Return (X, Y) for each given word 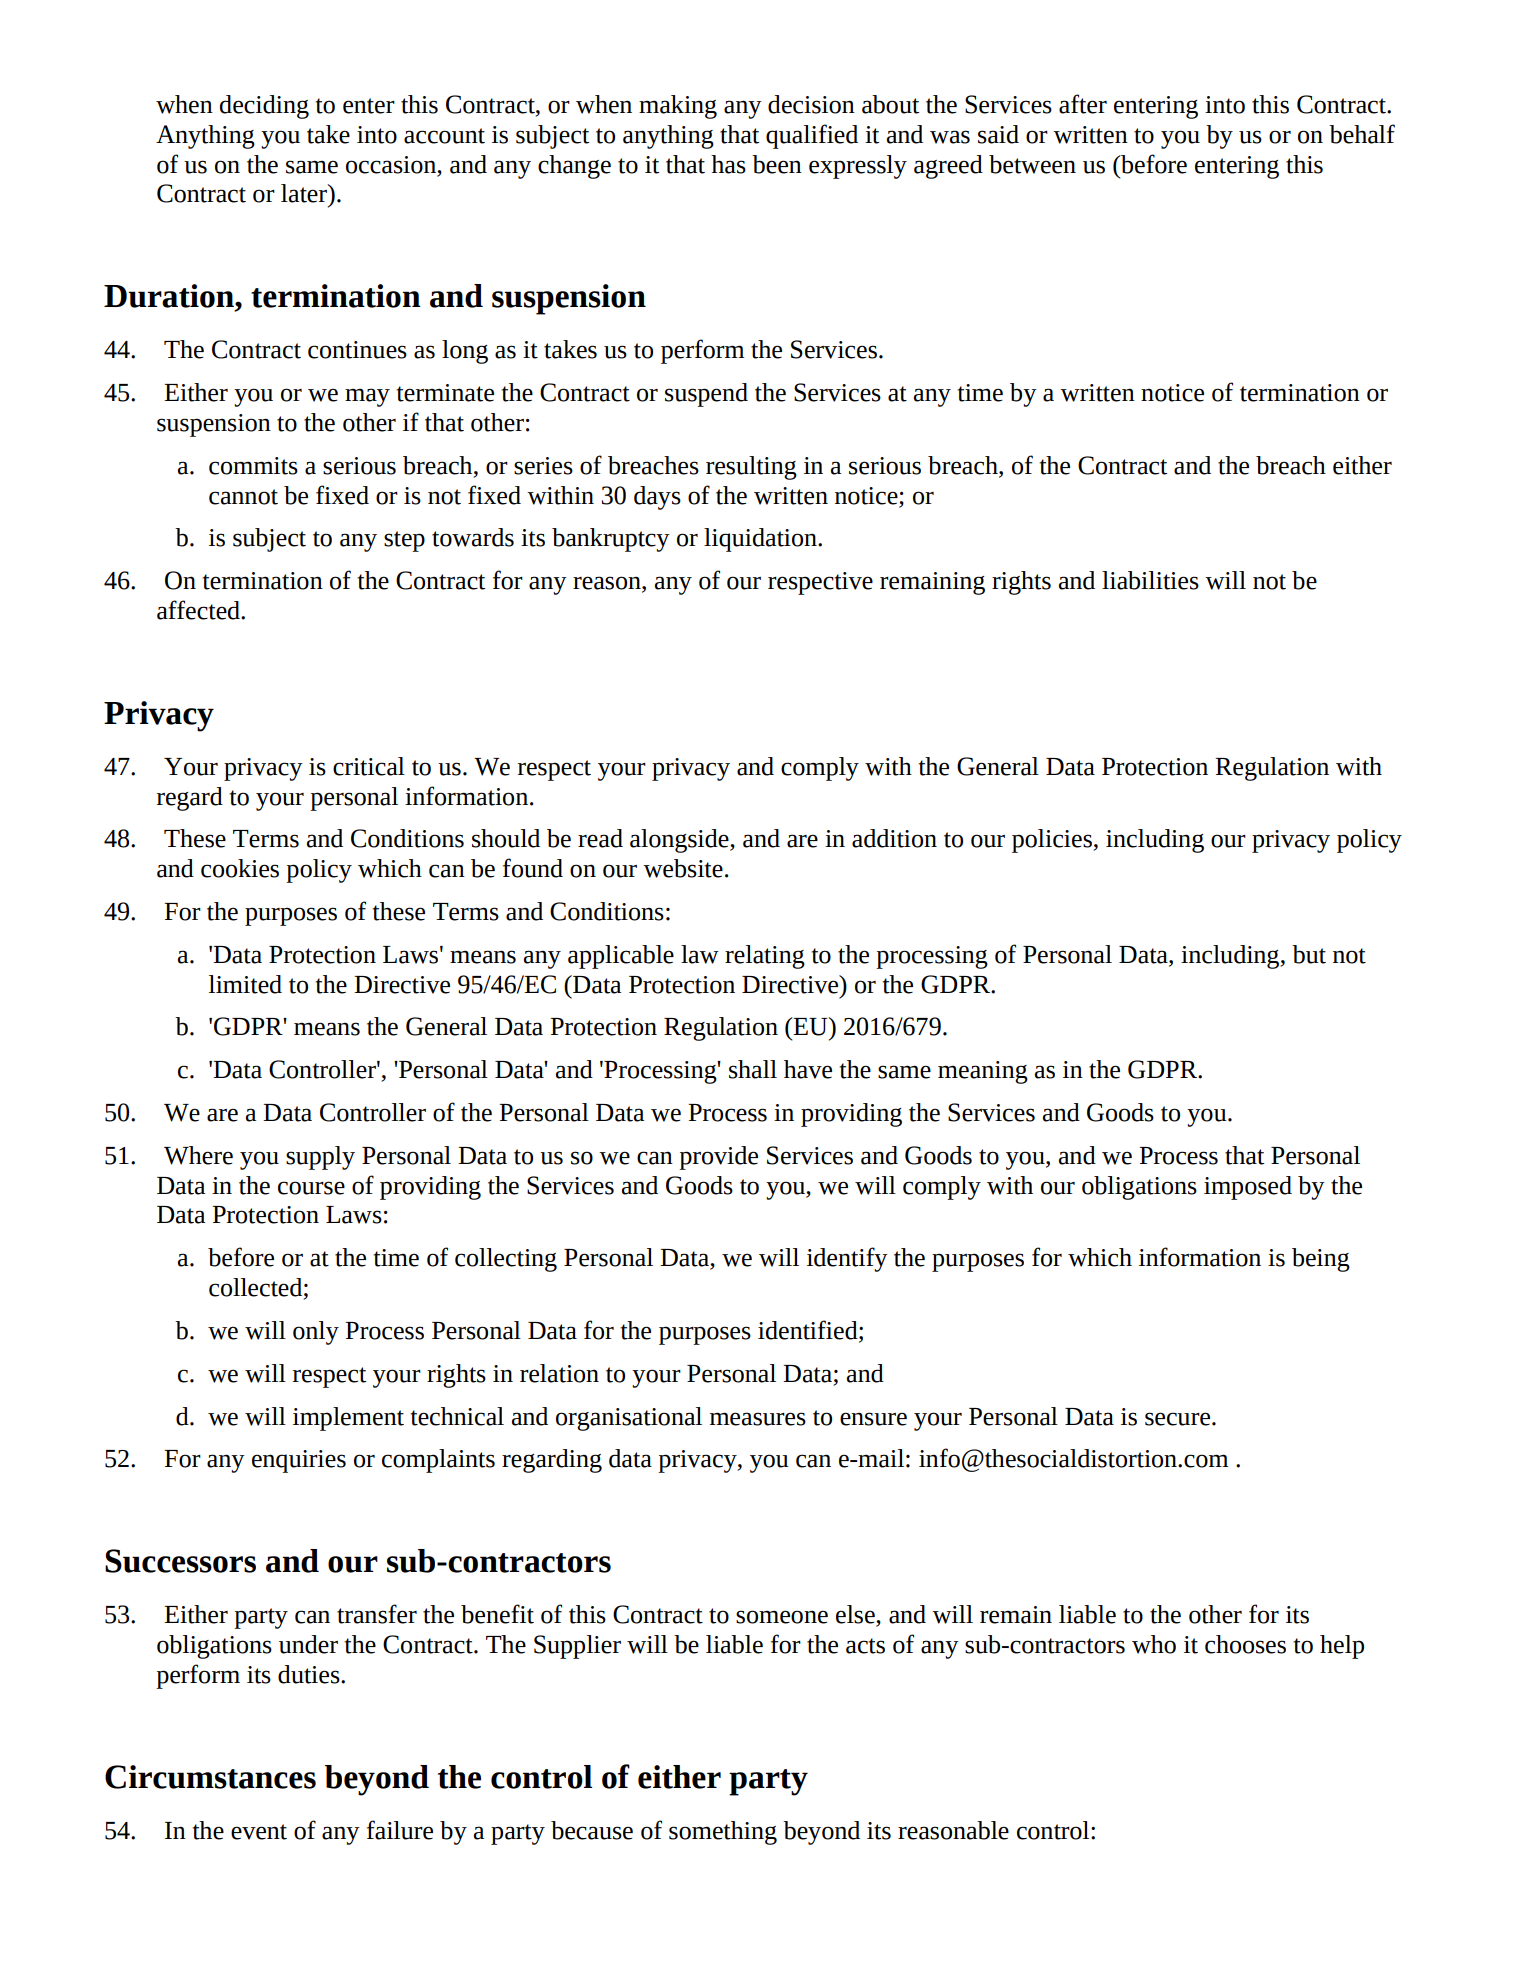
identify (847, 1259)
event (259, 1832)
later (305, 193)
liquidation (761, 540)
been (777, 164)
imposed (1248, 1188)
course (311, 1188)
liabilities (1150, 580)
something (723, 1833)
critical (369, 766)
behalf (1362, 134)
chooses (1245, 1644)
